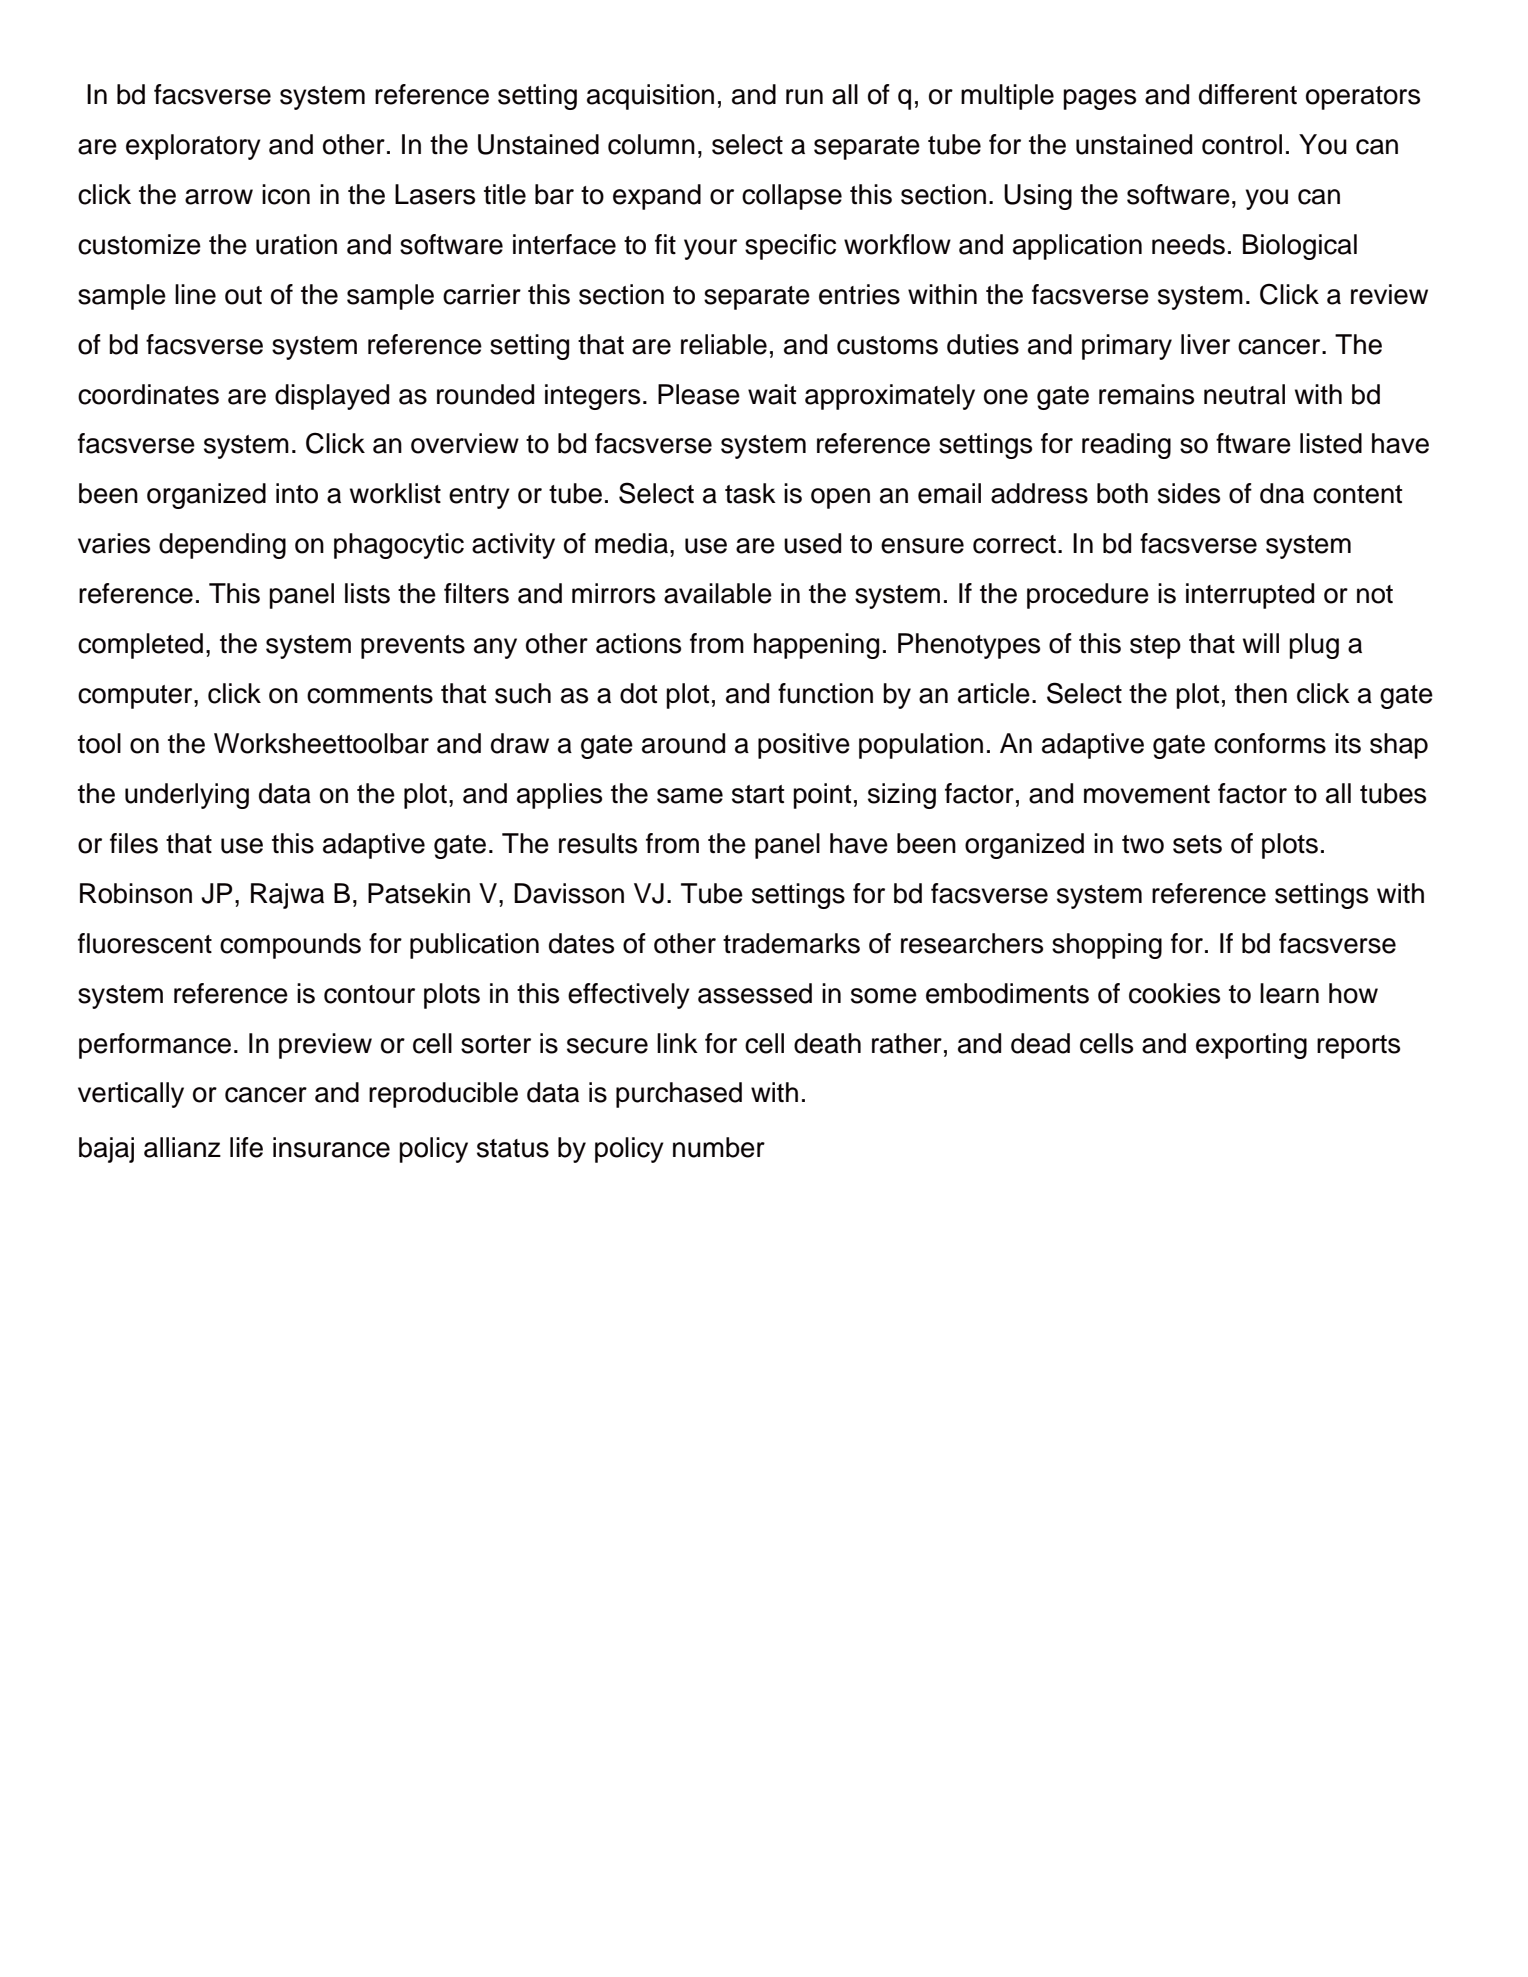 This document has width=1528, height=1977. I want to click on underlying, so click(187, 796).
